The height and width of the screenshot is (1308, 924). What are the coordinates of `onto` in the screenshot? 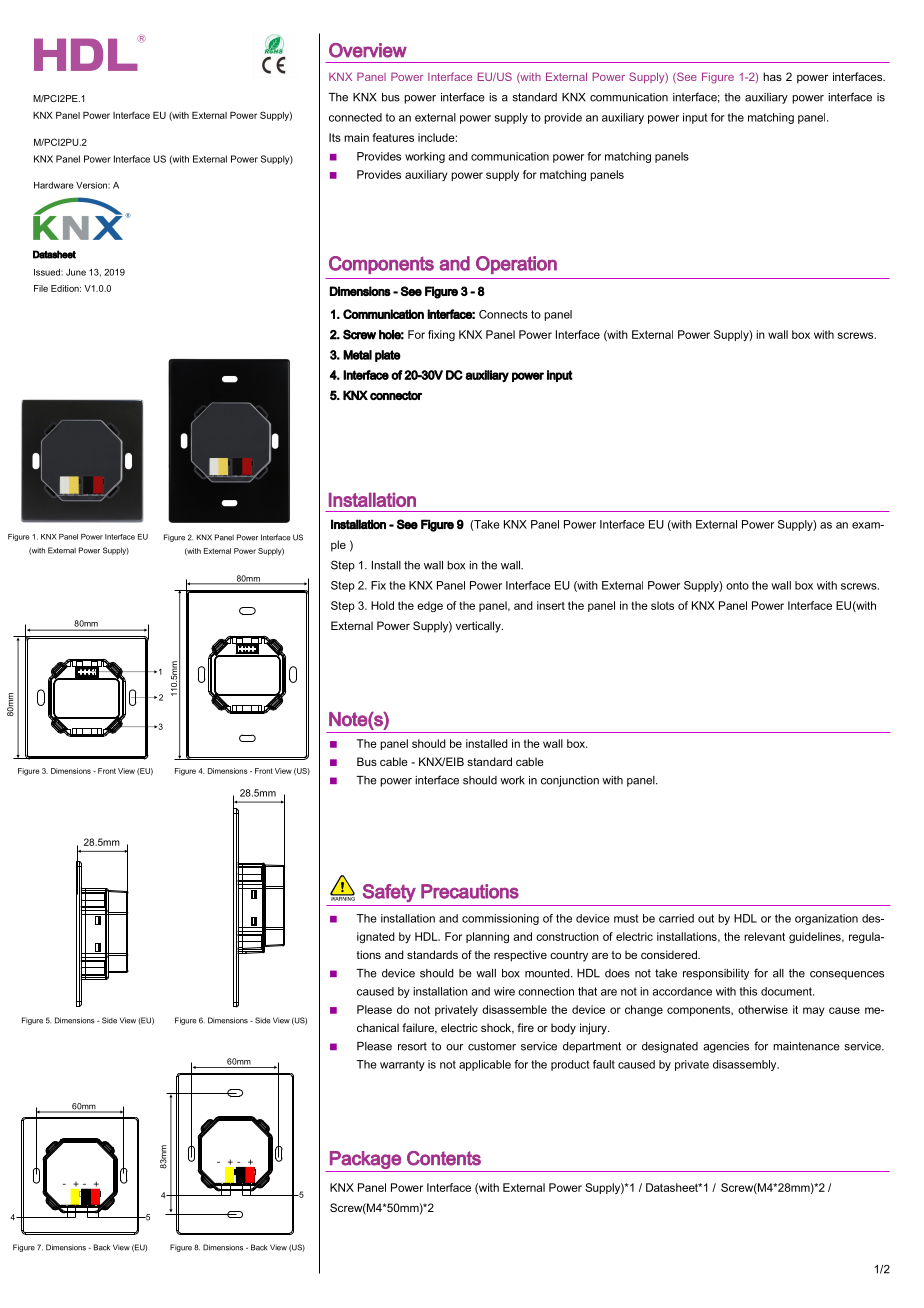 It's located at (737, 585).
